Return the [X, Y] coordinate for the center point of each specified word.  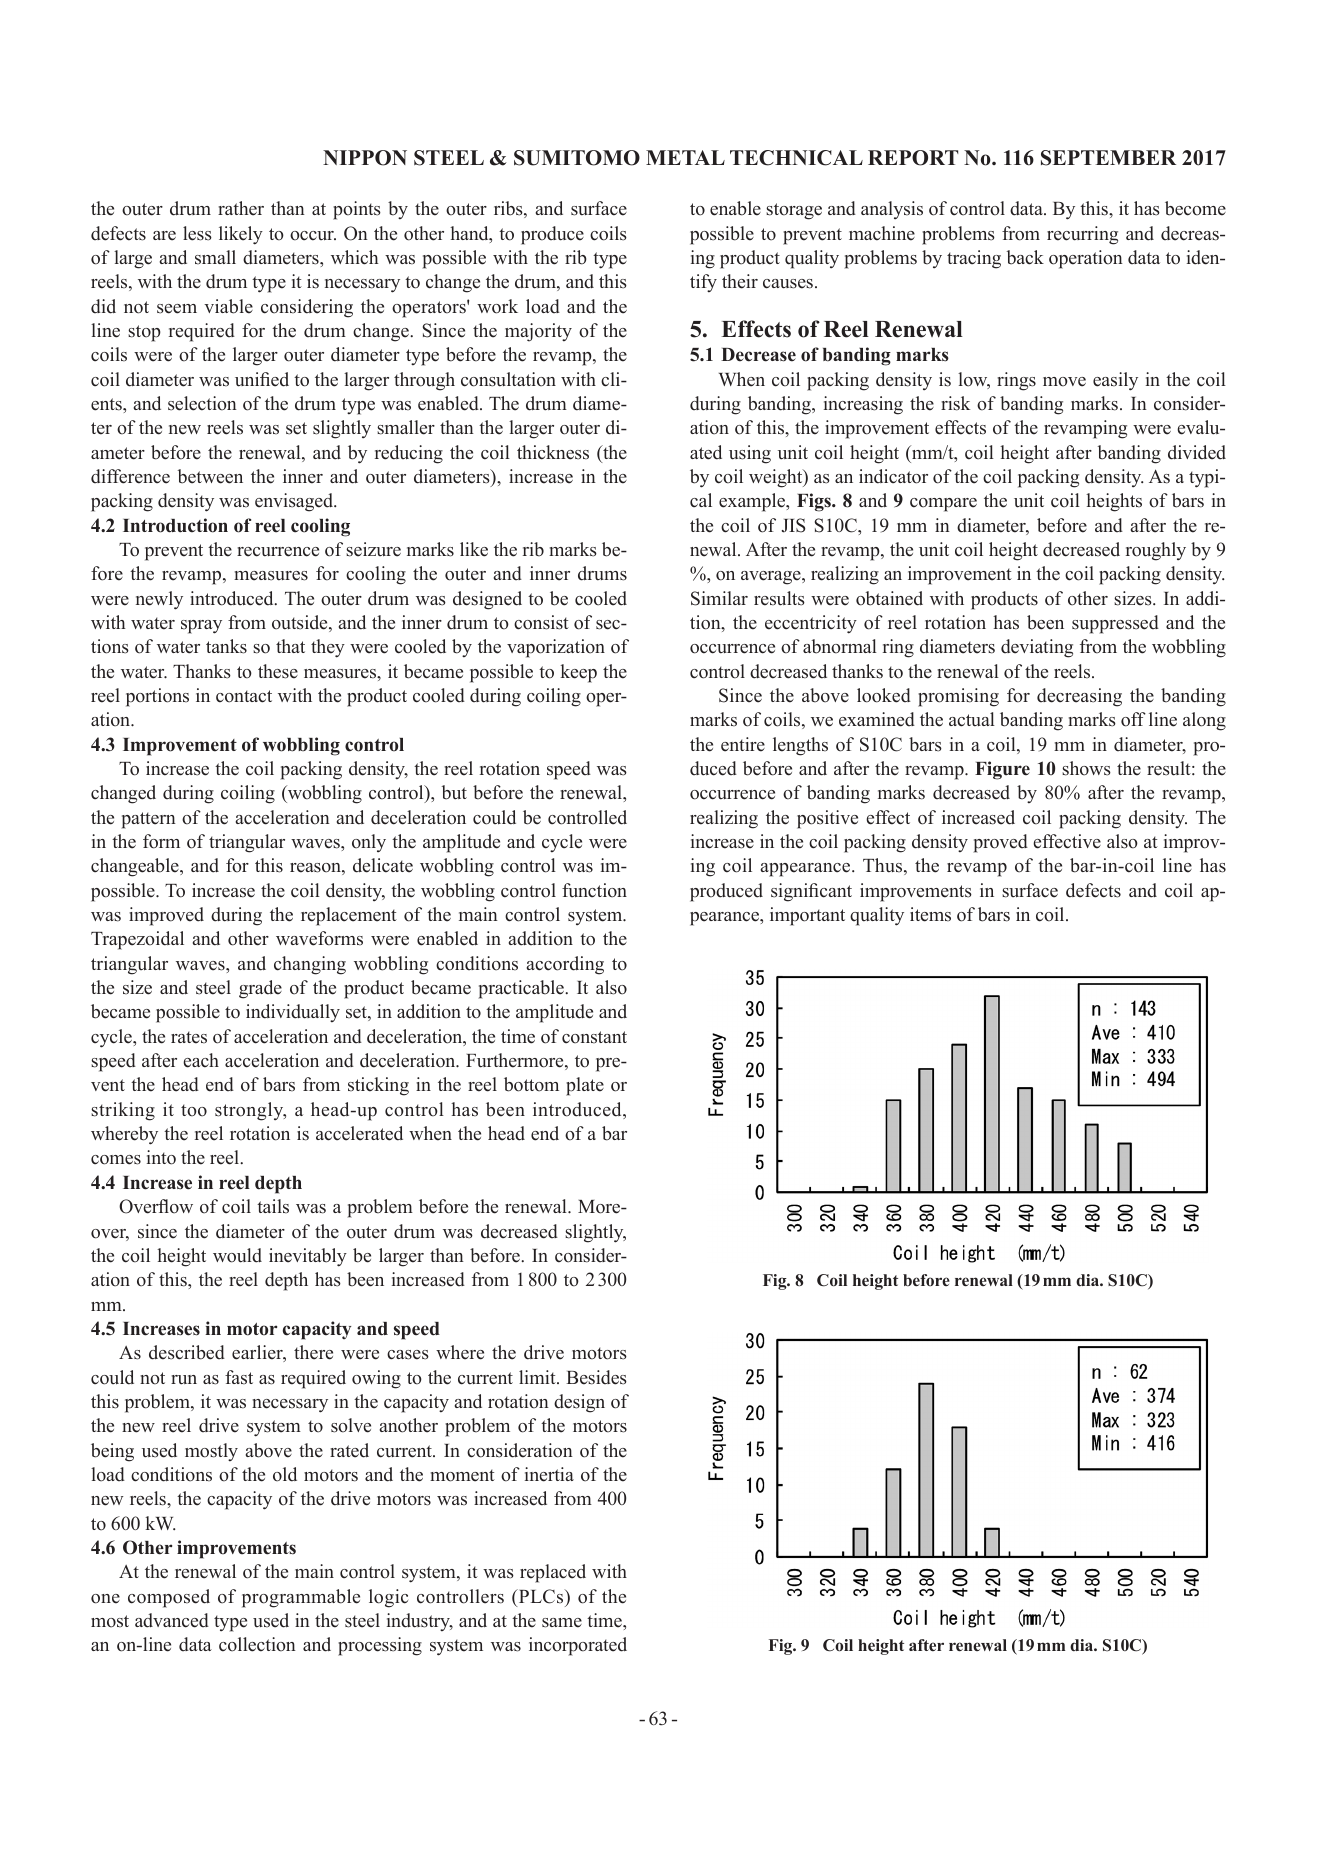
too [194, 1110]
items [930, 914]
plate [585, 1086]
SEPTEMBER [1108, 158]
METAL [685, 157]
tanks [226, 646]
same [562, 1623]
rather [241, 208]
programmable [301, 1598]
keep [579, 673]
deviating [1037, 648]
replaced [553, 1573]
